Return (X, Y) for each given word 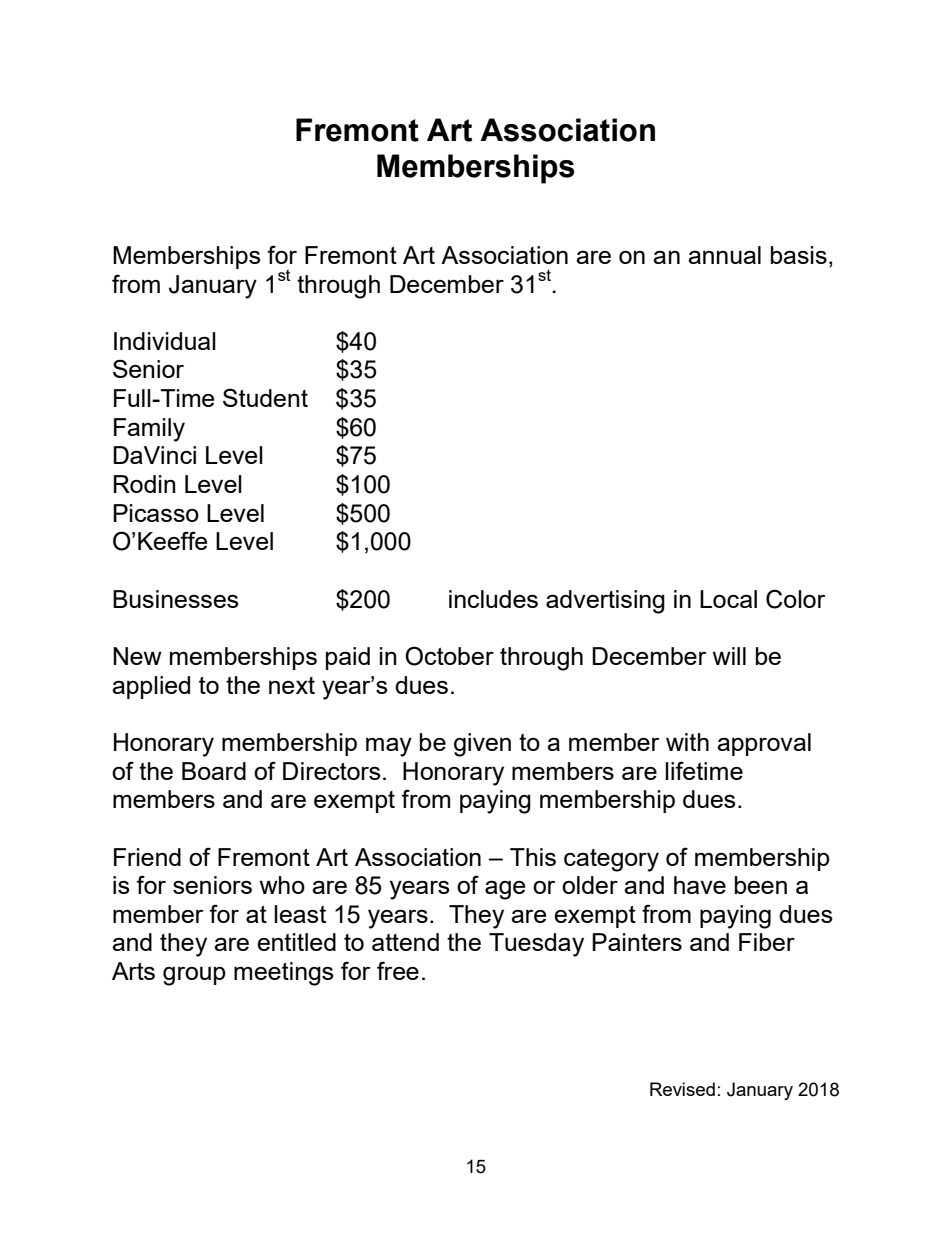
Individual (165, 341)
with (687, 742)
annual (724, 255)
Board (214, 771)
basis (799, 255)
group (194, 976)
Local (728, 599)
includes (493, 599)
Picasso (156, 513)
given (482, 745)
